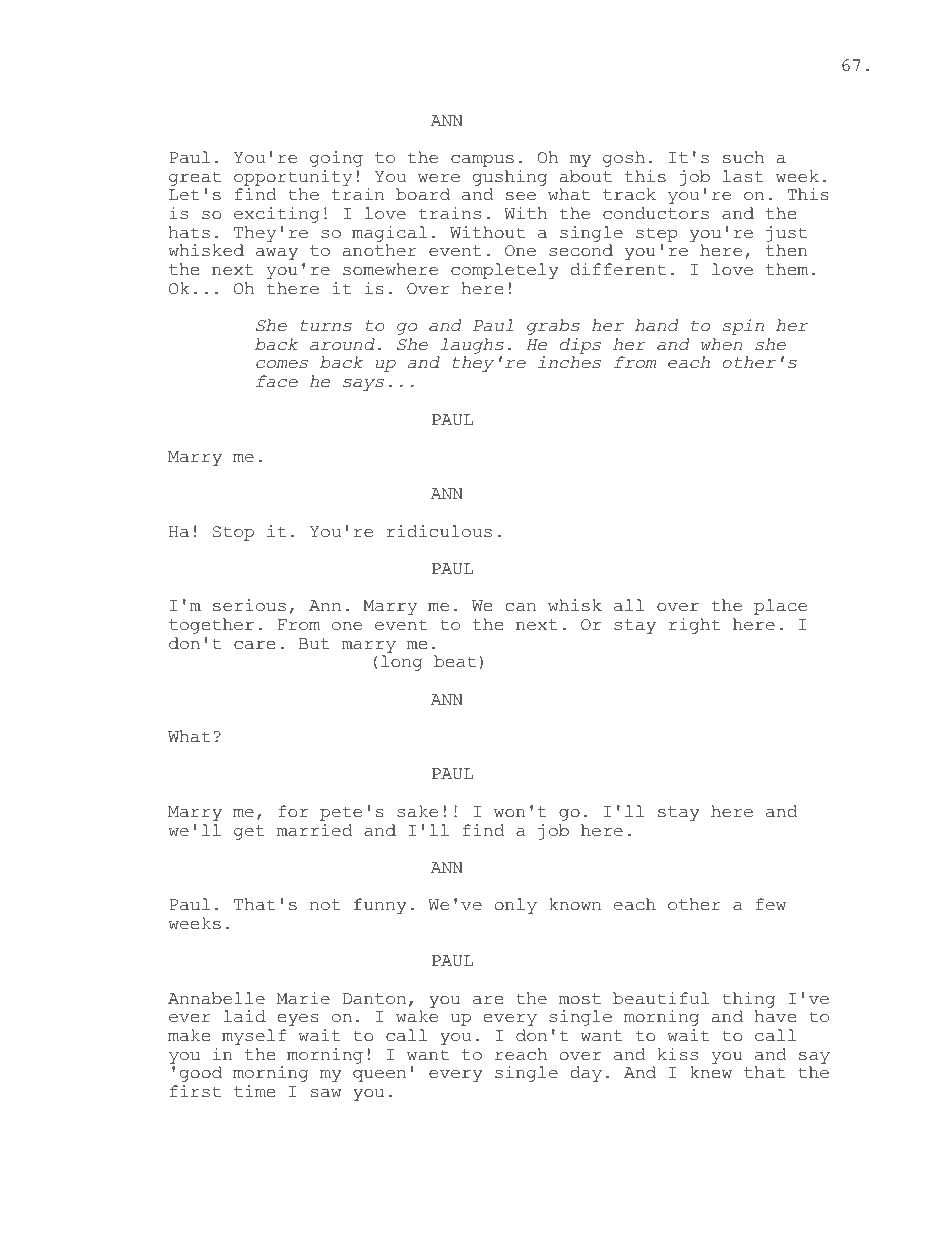 The height and width of the page is (1233, 952). What do you see at coordinates (293, 811) in the page?
I see `for` at bounding box center [293, 811].
